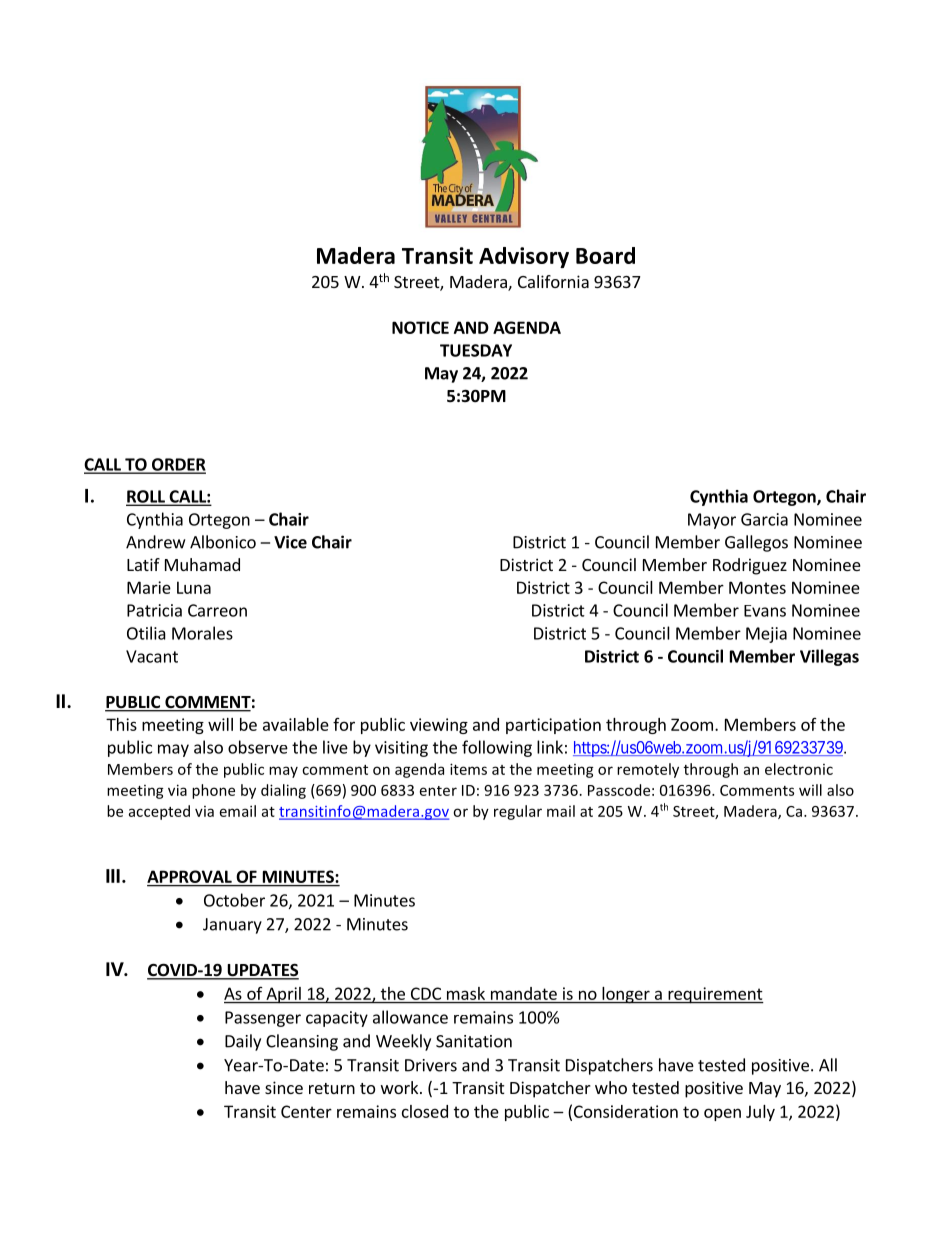 The height and width of the screenshot is (1233, 952). Describe the element at coordinates (234, 900) in the screenshot. I see `October` at that location.
